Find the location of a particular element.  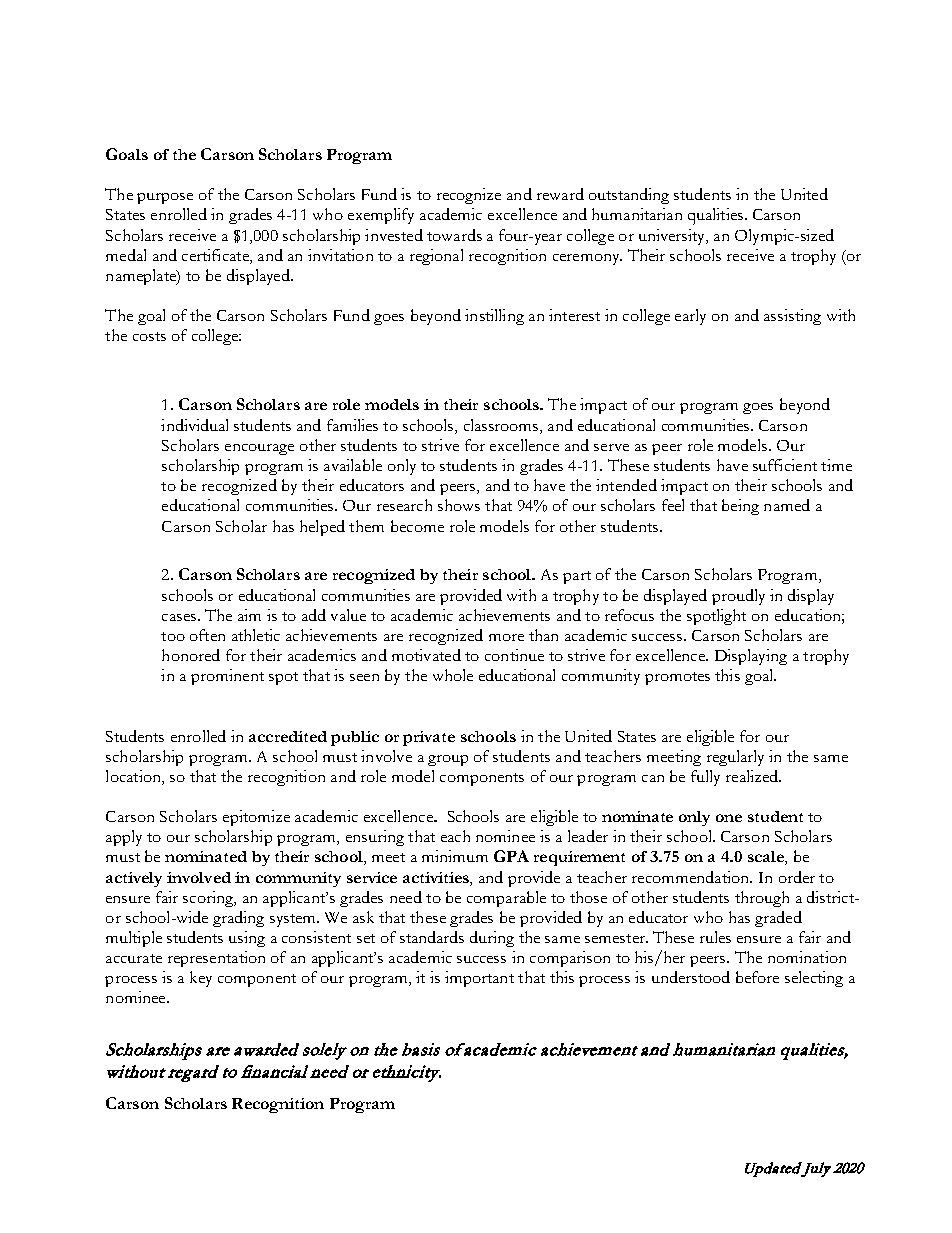

cases is located at coordinates (179, 617).
